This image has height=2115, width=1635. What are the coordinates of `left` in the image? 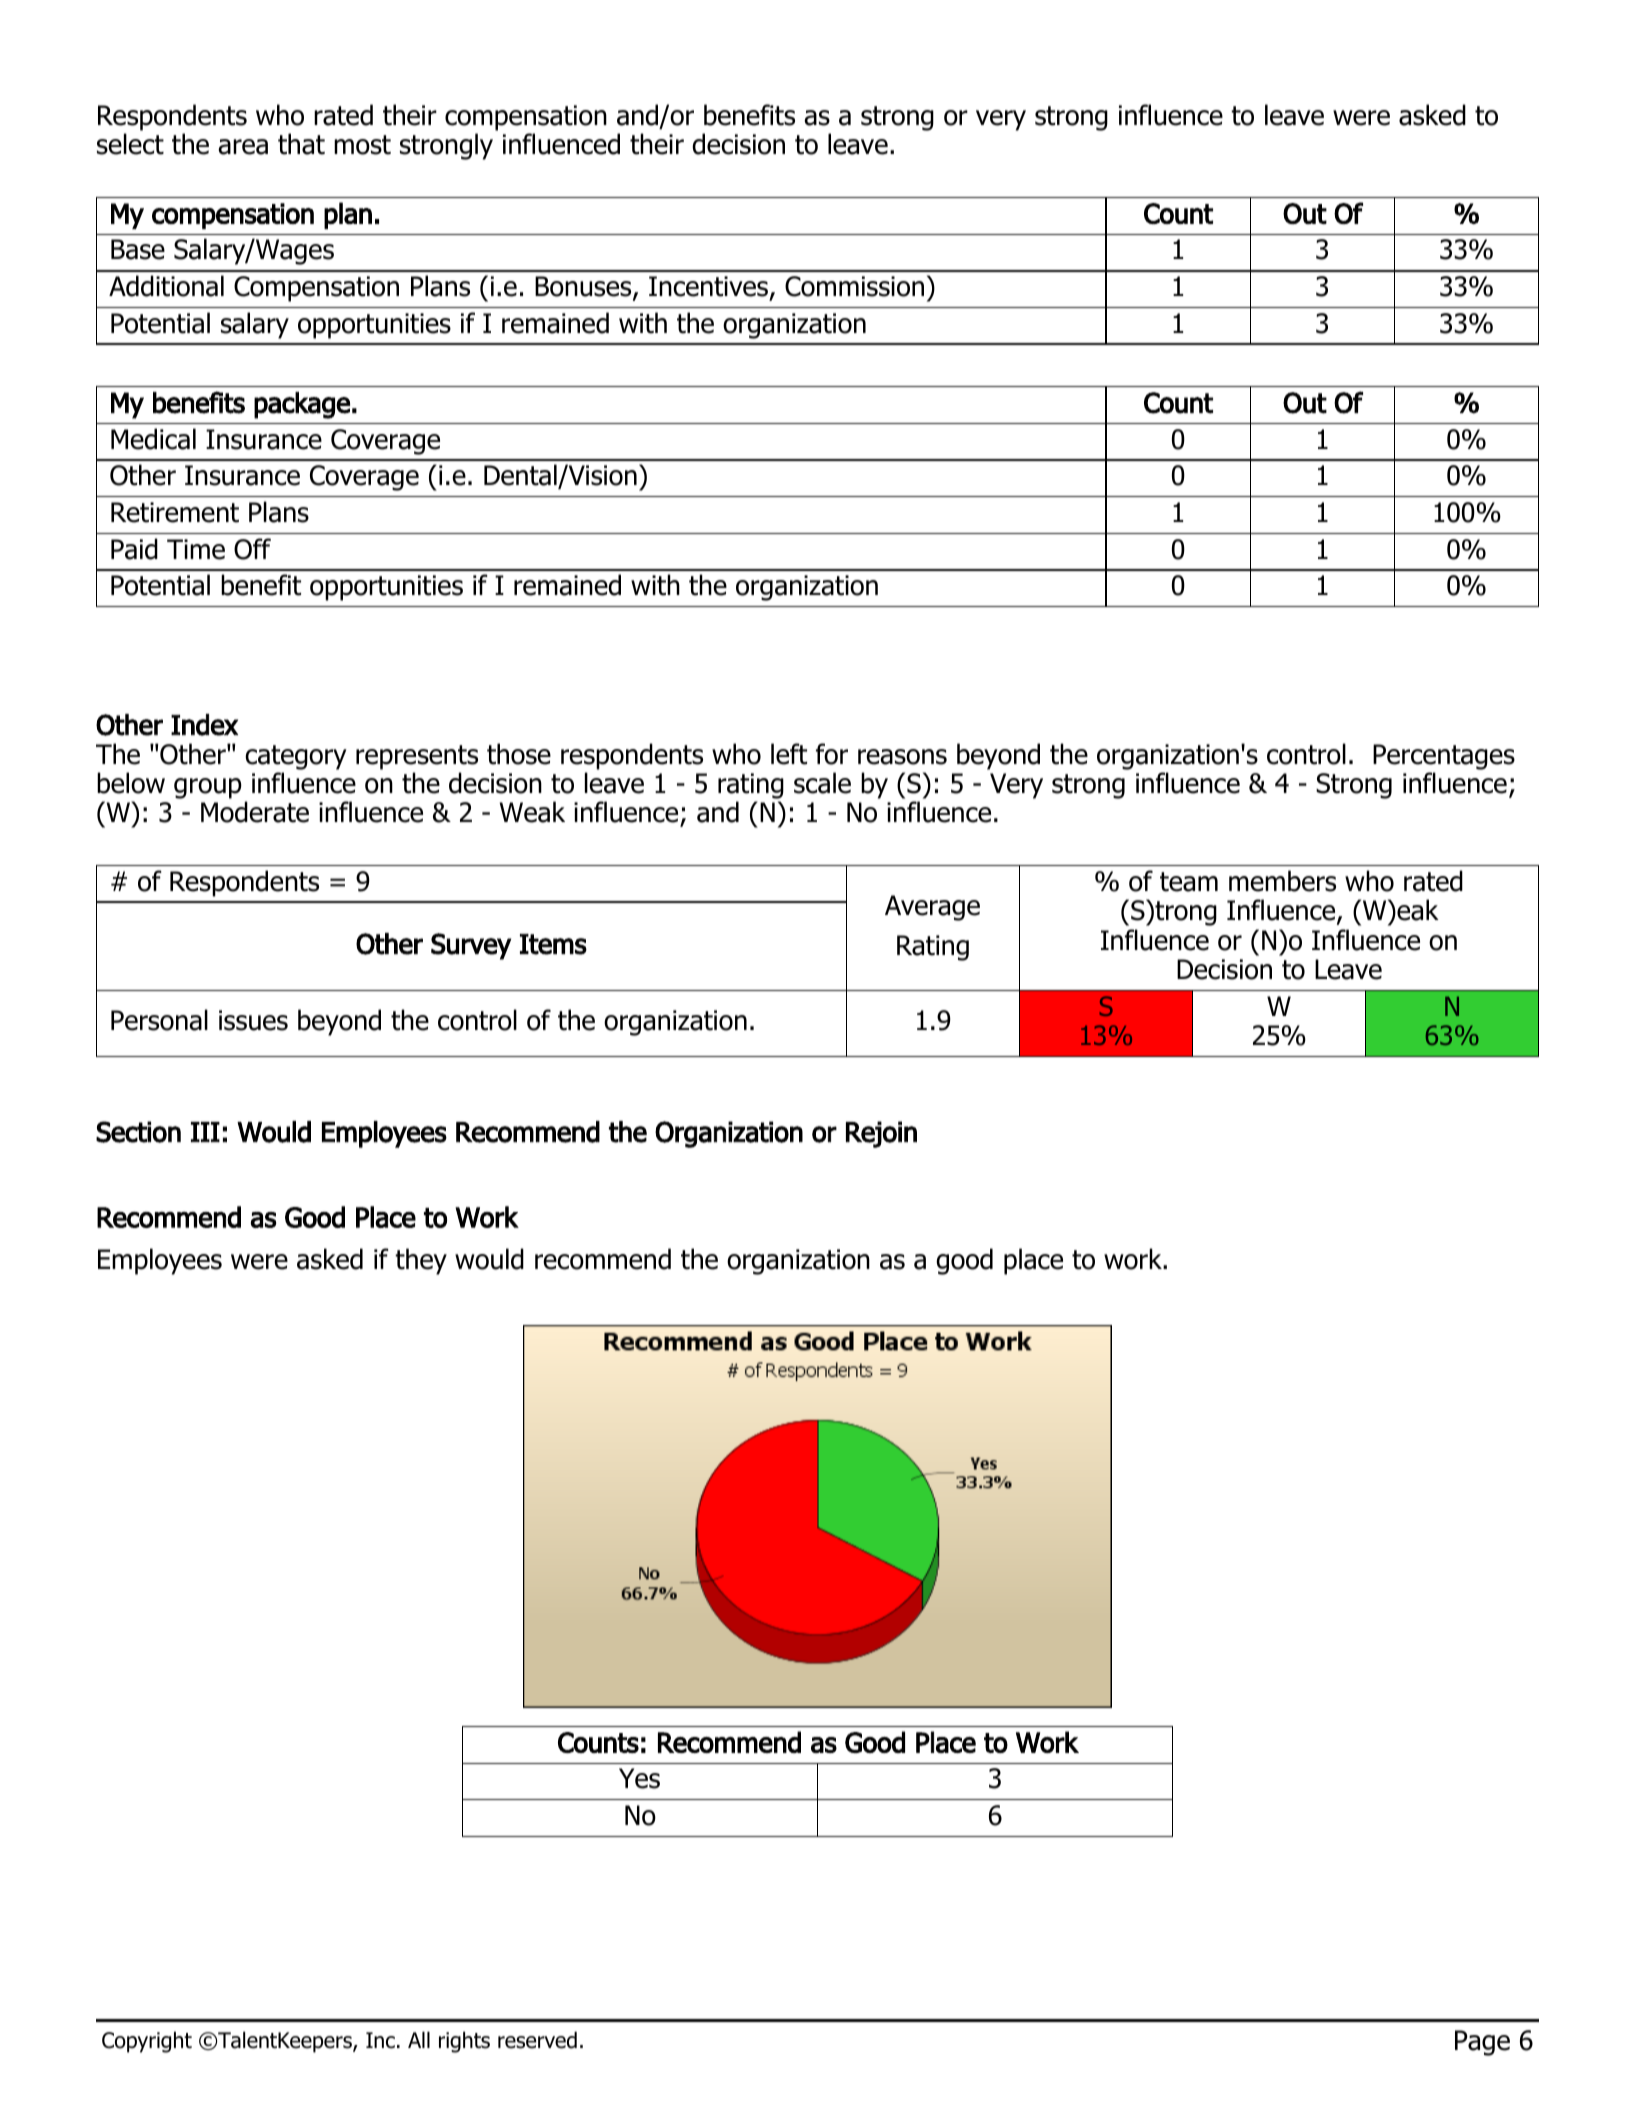 It's located at (789, 754).
